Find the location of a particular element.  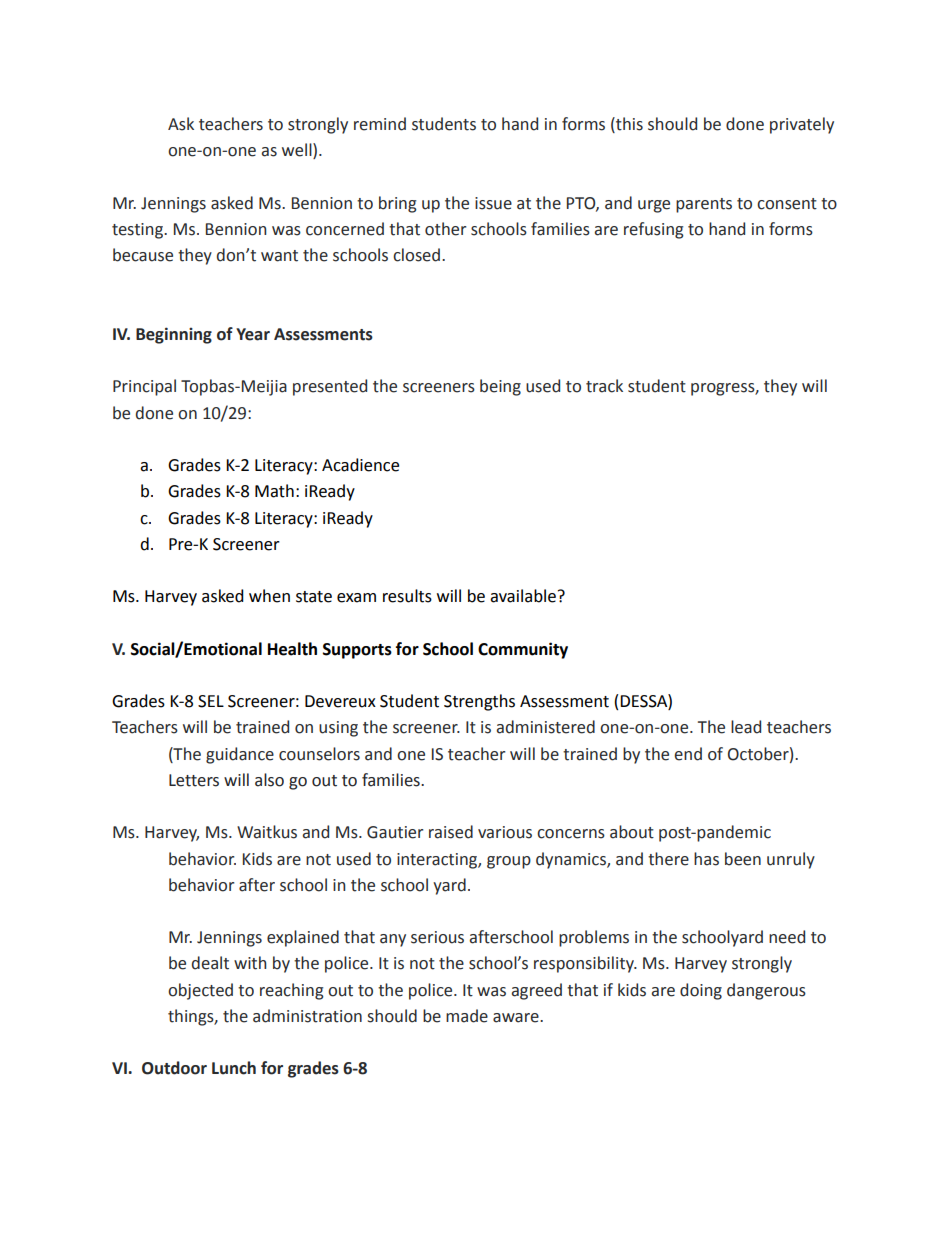

available is located at coordinates (523, 596).
